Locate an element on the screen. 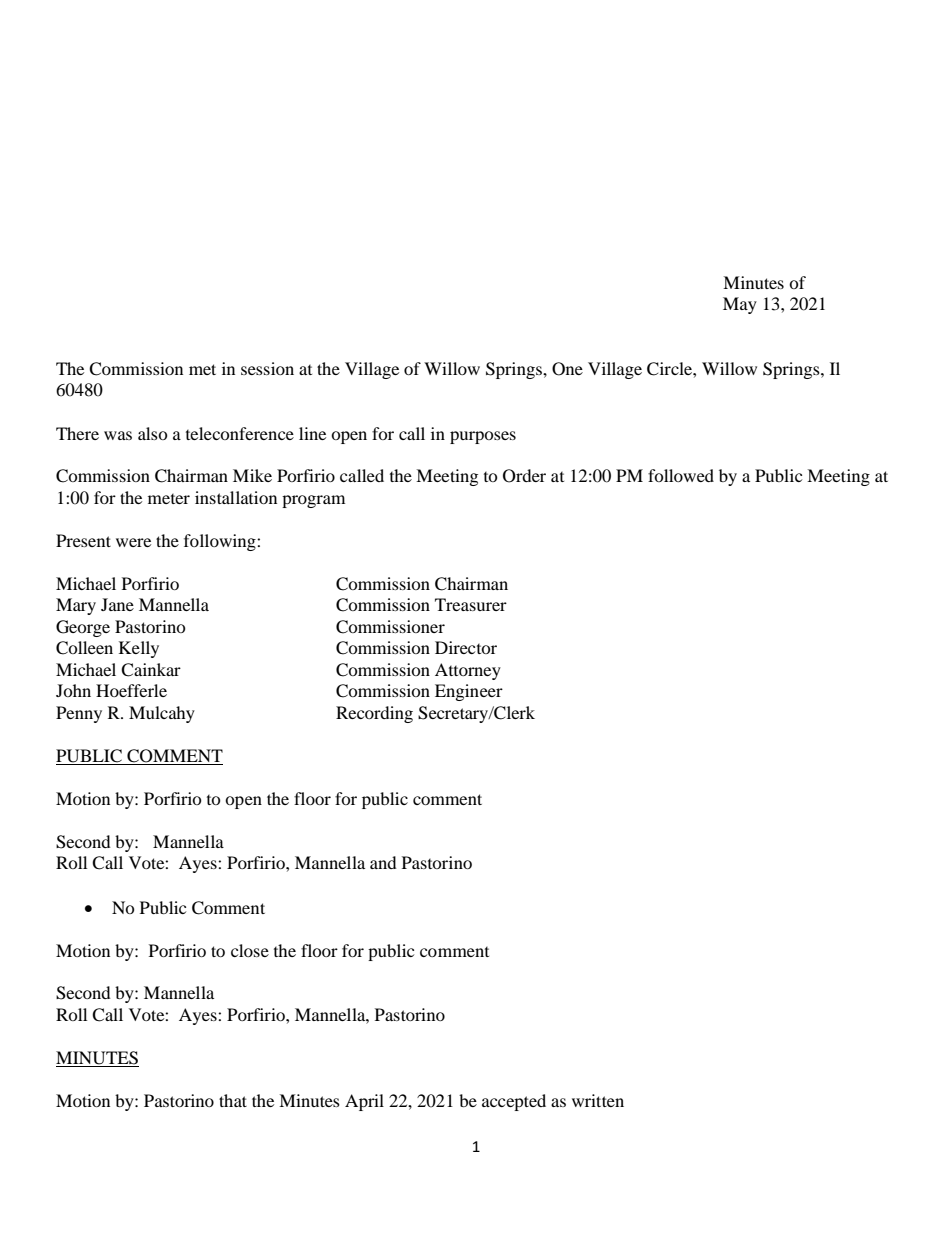 The height and width of the screenshot is (1233, 952). May is located at coordinates (740, 305).
